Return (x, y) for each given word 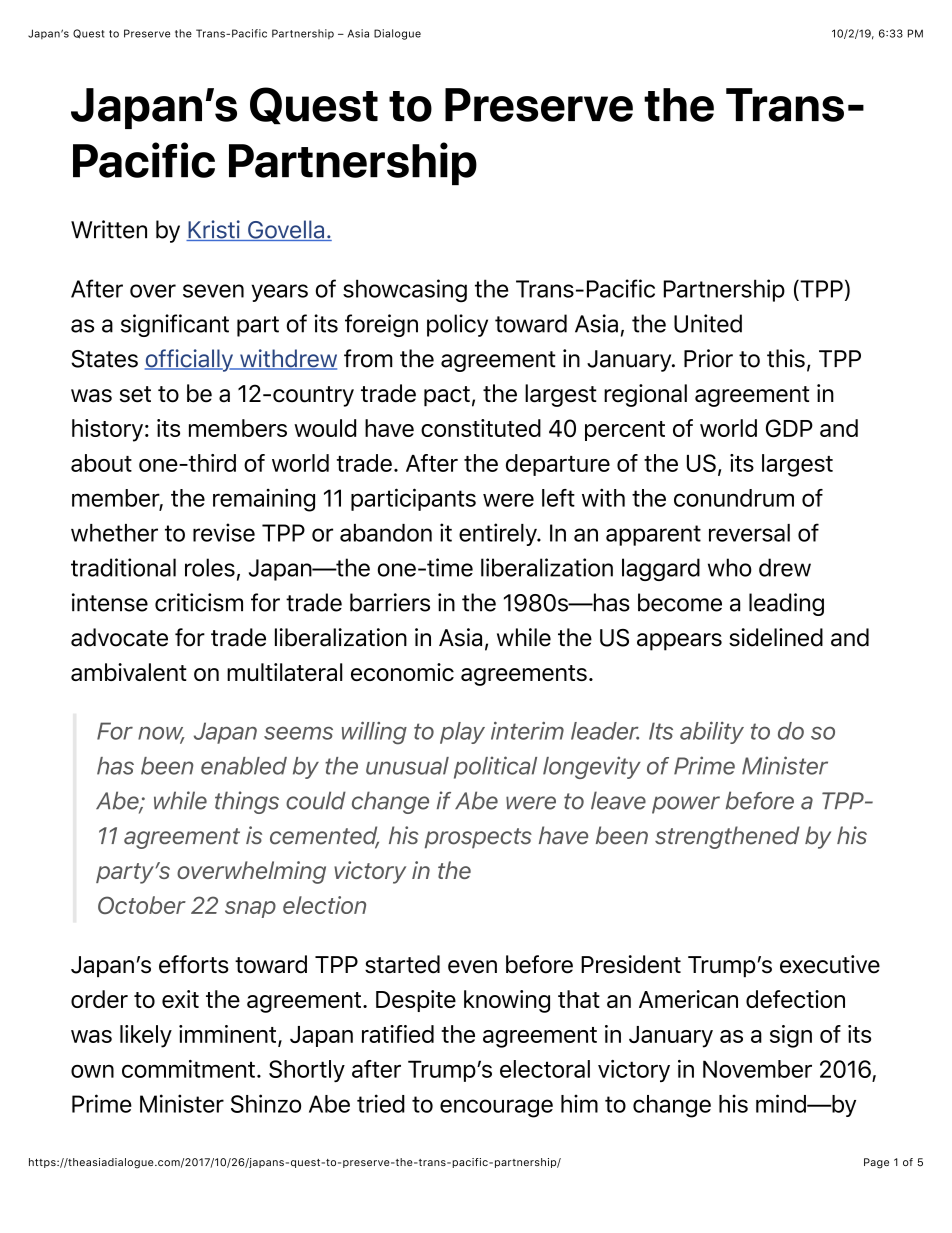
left (558, 498)
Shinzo (266, 1103)
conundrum (734, 498)
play (462, 733)
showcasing (405, 291)
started (402, 964)
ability (712, 733)
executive (830, 964)
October (142, 905)
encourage (496, 1108)
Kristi (214, 230)
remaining (264, 500)
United (708, 323)
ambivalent (129, 672)
